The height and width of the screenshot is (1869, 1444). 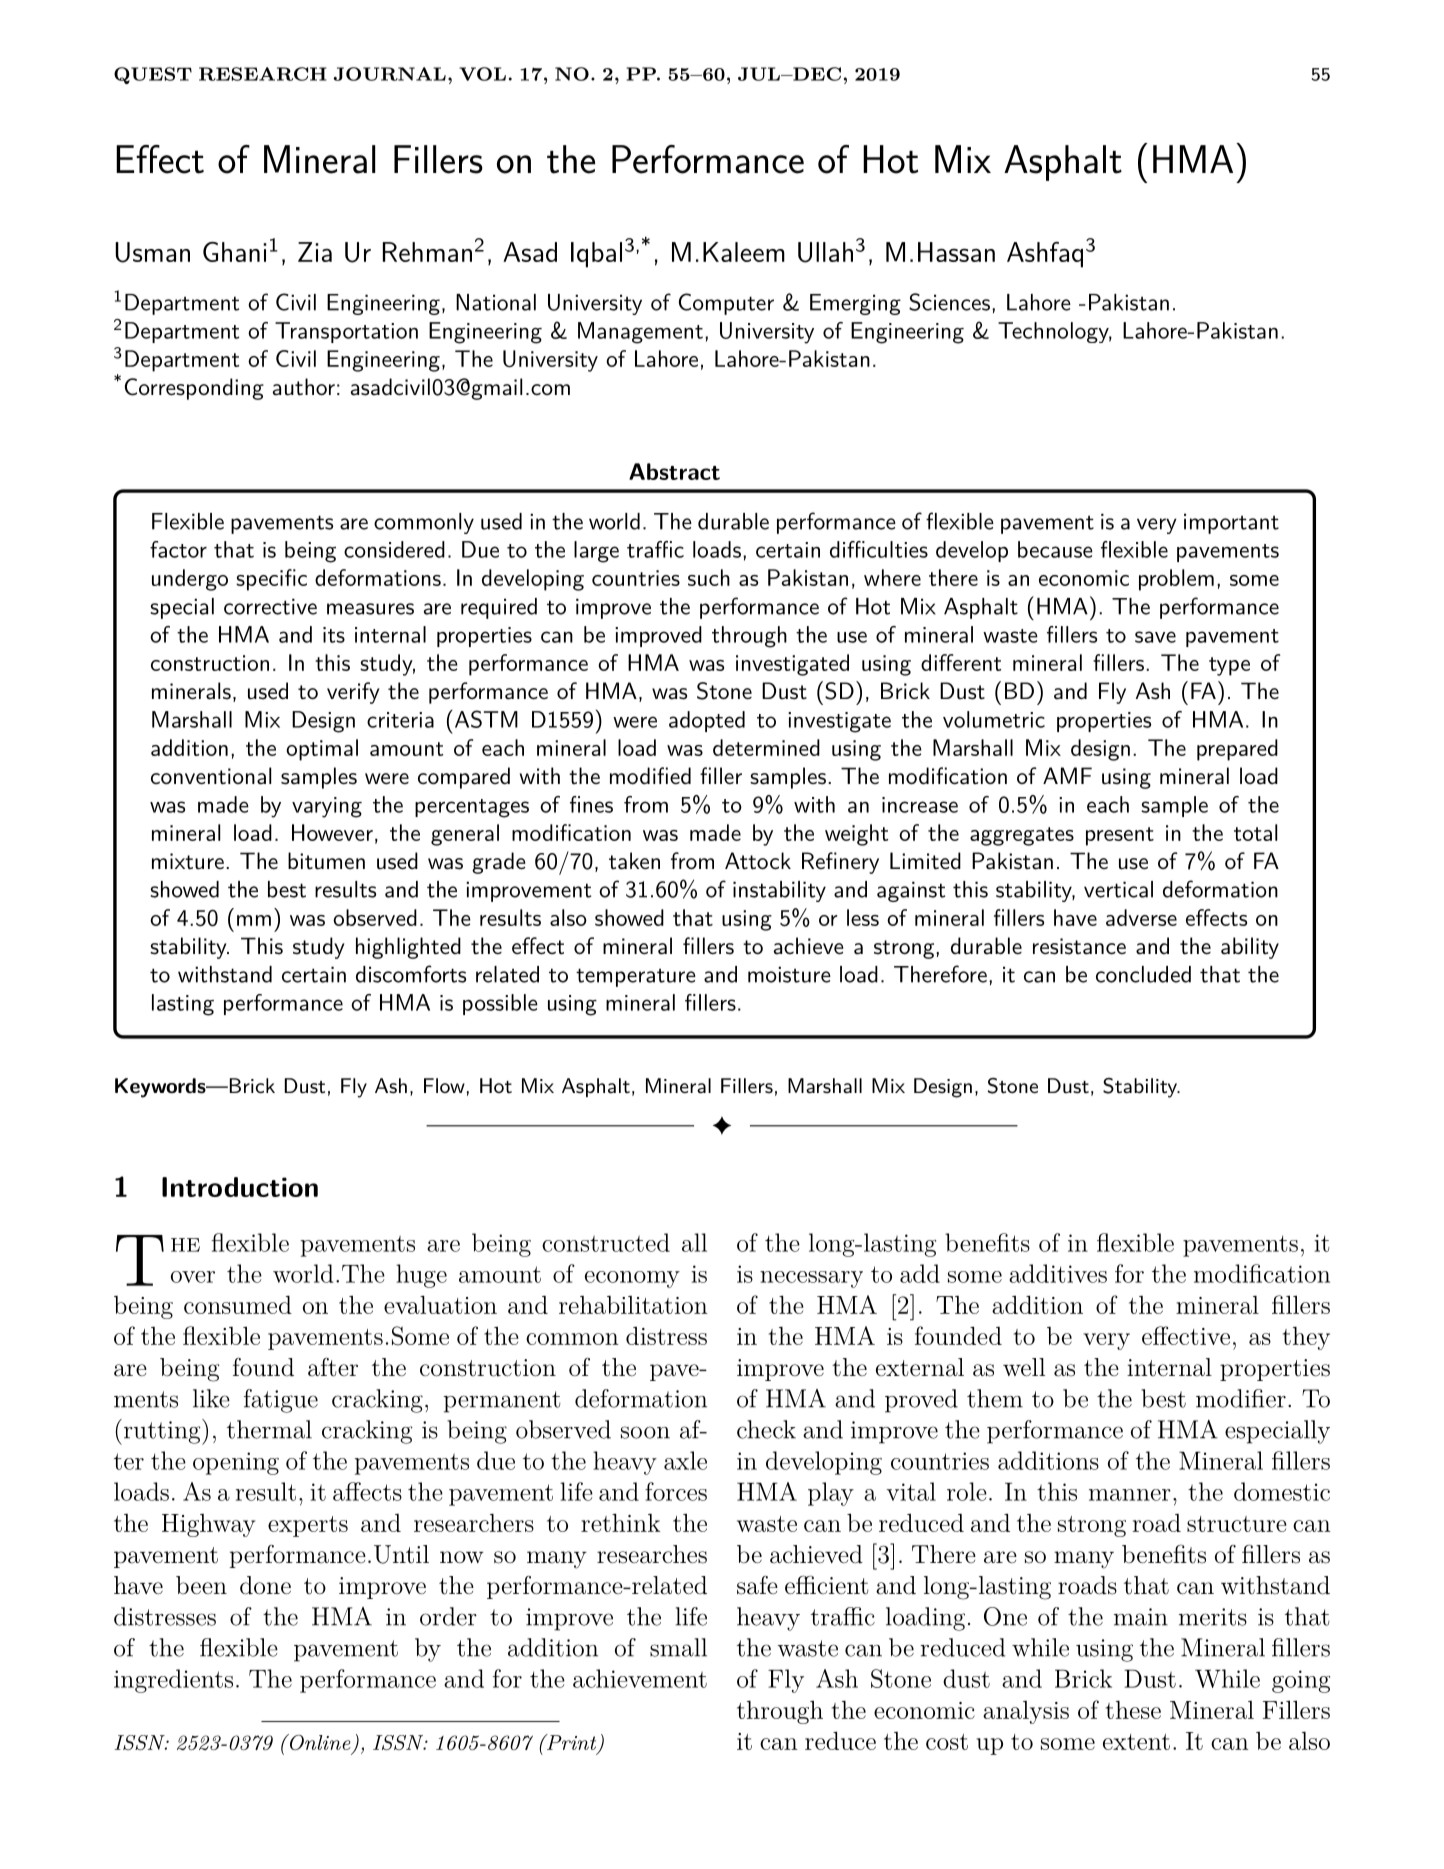 I want to click on JOURNAL, so click(x=389, y=74).
